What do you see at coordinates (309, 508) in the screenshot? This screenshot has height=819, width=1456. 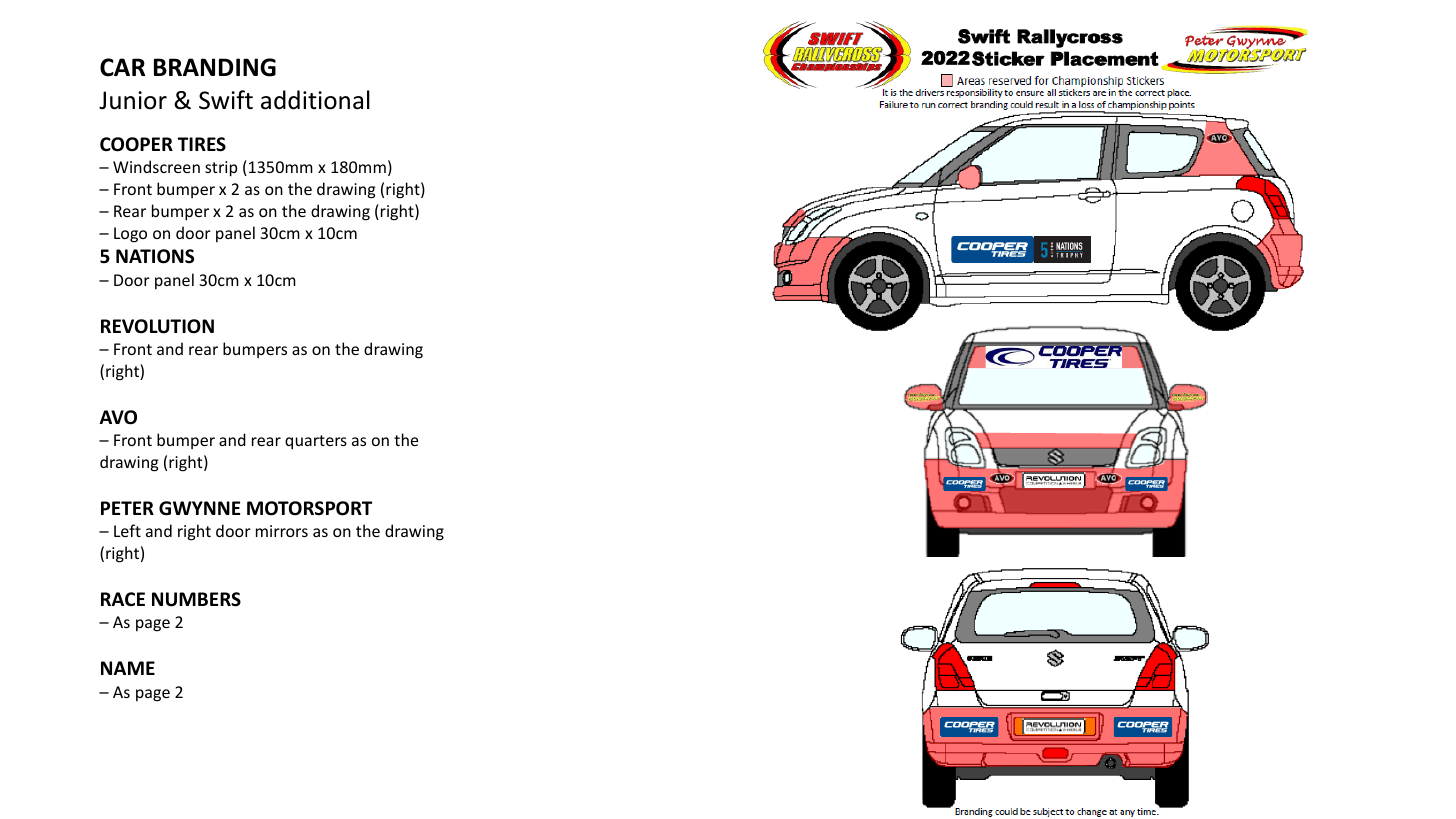 I see `MOTORSPORT` at bounding box center [309, 508].
